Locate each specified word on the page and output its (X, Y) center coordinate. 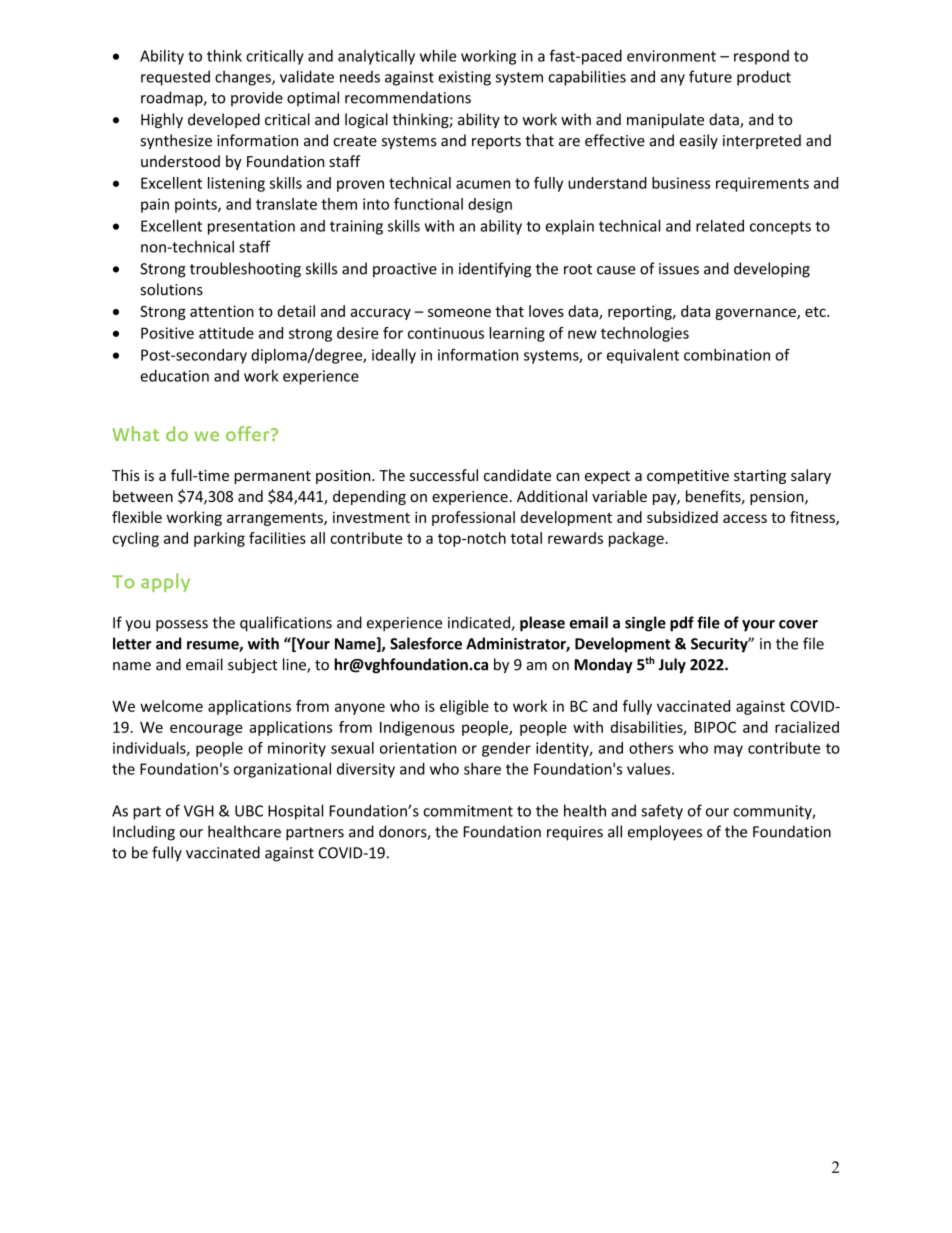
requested (175, 78)
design (490, 205)
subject (252, 665)
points (197, 205)
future (710, 76)
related (720, 226)
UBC (249, 811)
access (745, 518)
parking (219, 539)
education (174, 376)
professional (473, 518)
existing (464, 78)
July (672, 665)
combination (727, 355)
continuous (446, 333)
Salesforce (426, 643)
